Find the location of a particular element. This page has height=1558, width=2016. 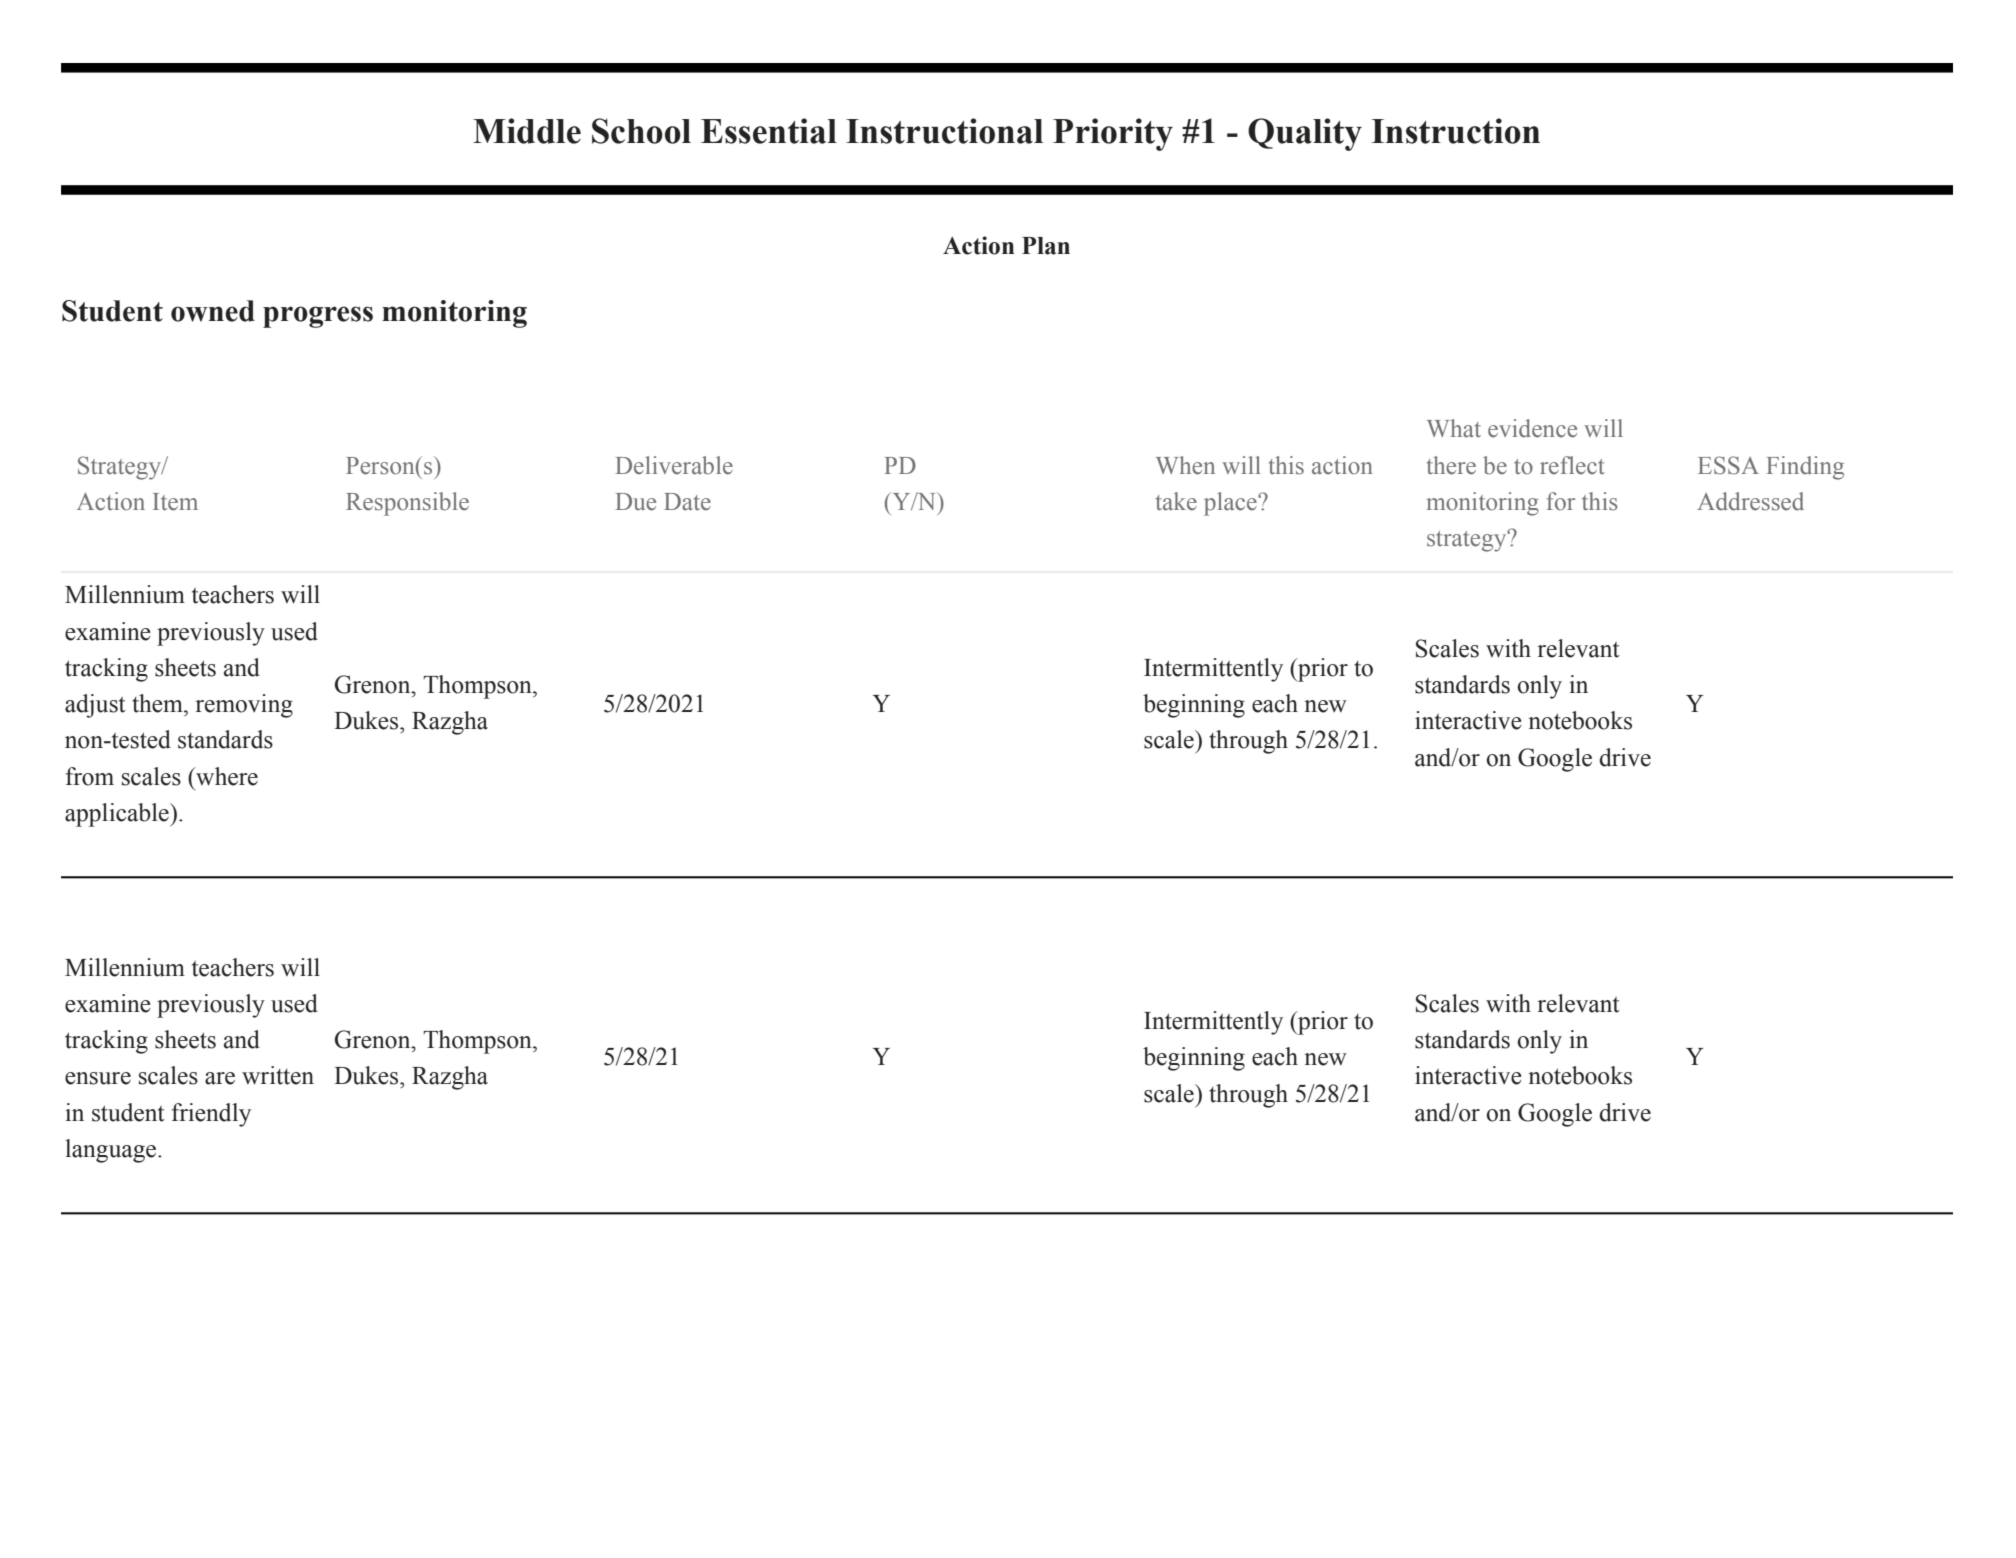

removing is located at coordinates (244, 706).
